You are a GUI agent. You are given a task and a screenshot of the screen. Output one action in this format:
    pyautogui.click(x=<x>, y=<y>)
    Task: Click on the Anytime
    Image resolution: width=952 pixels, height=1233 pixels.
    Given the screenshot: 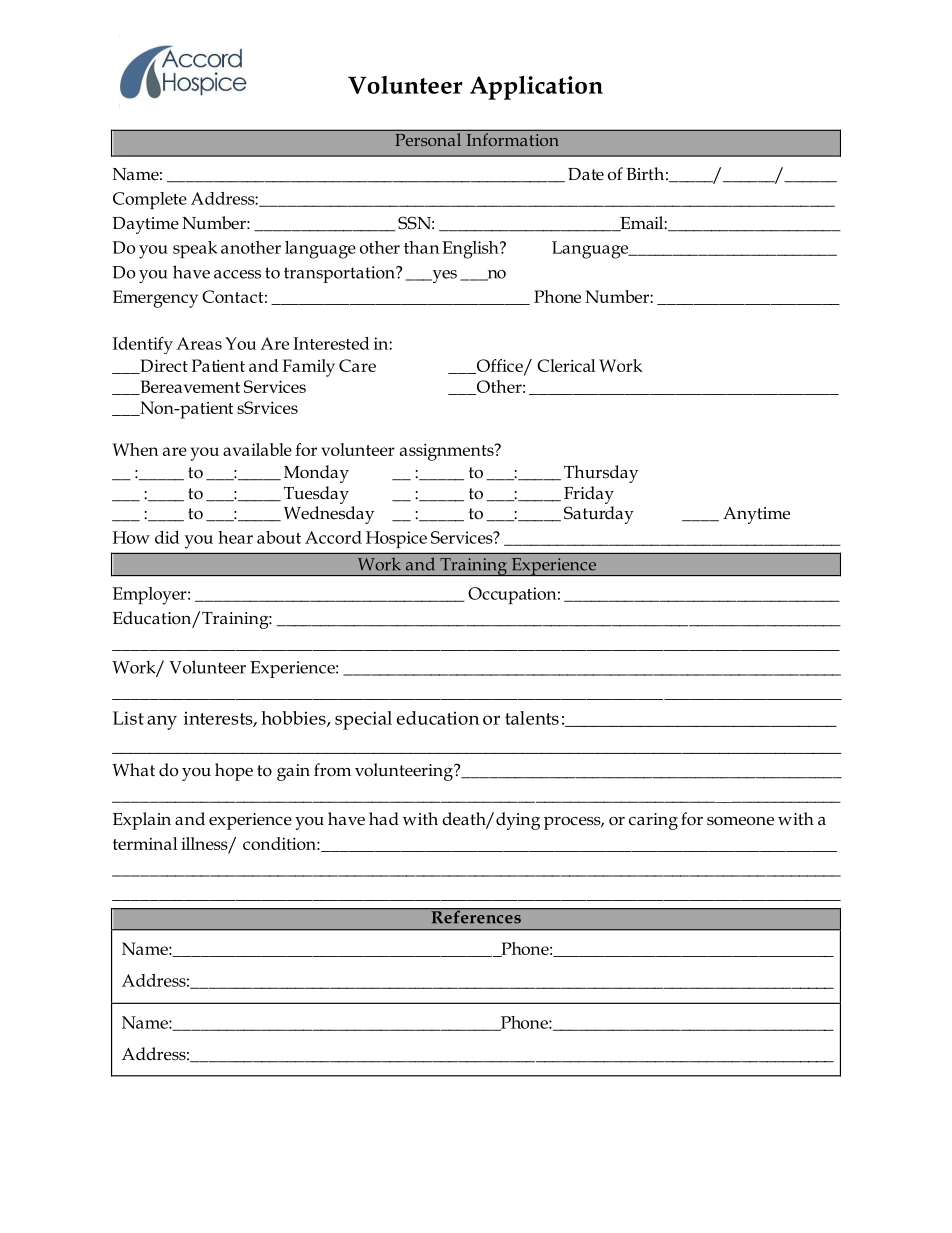 What is the action you would take?
    pyautogui.click(x=756, y=515)
